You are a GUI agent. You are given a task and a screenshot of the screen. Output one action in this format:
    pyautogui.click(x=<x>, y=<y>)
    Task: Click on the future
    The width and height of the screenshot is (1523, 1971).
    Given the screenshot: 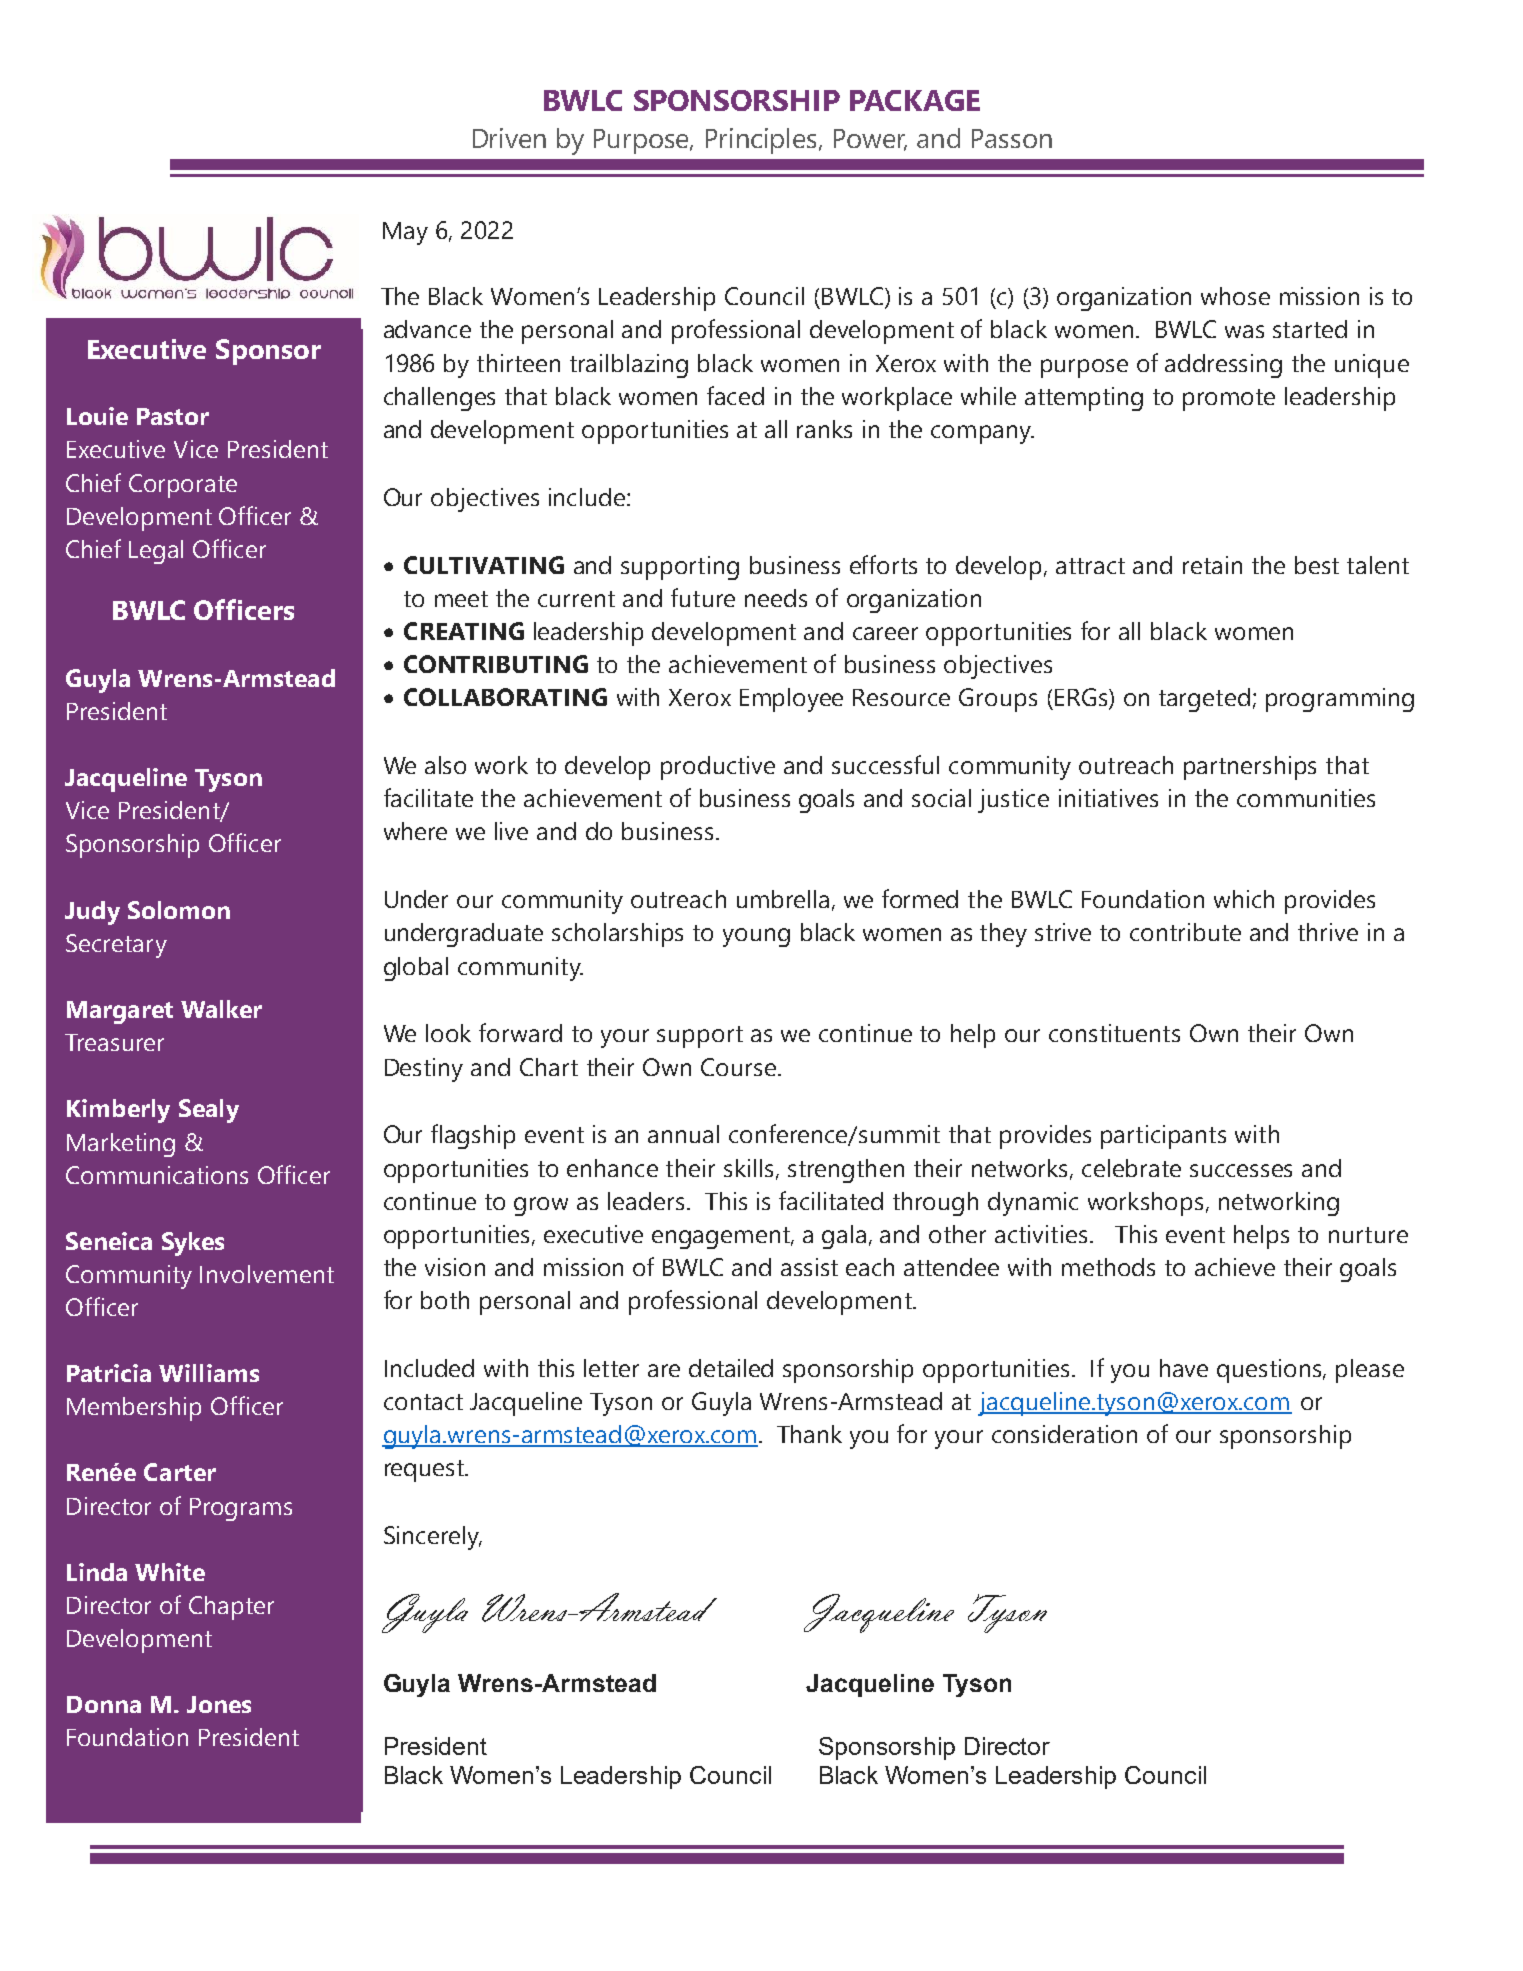 What is the action you would take?
    pyautogui.click(x=703, y=597)
